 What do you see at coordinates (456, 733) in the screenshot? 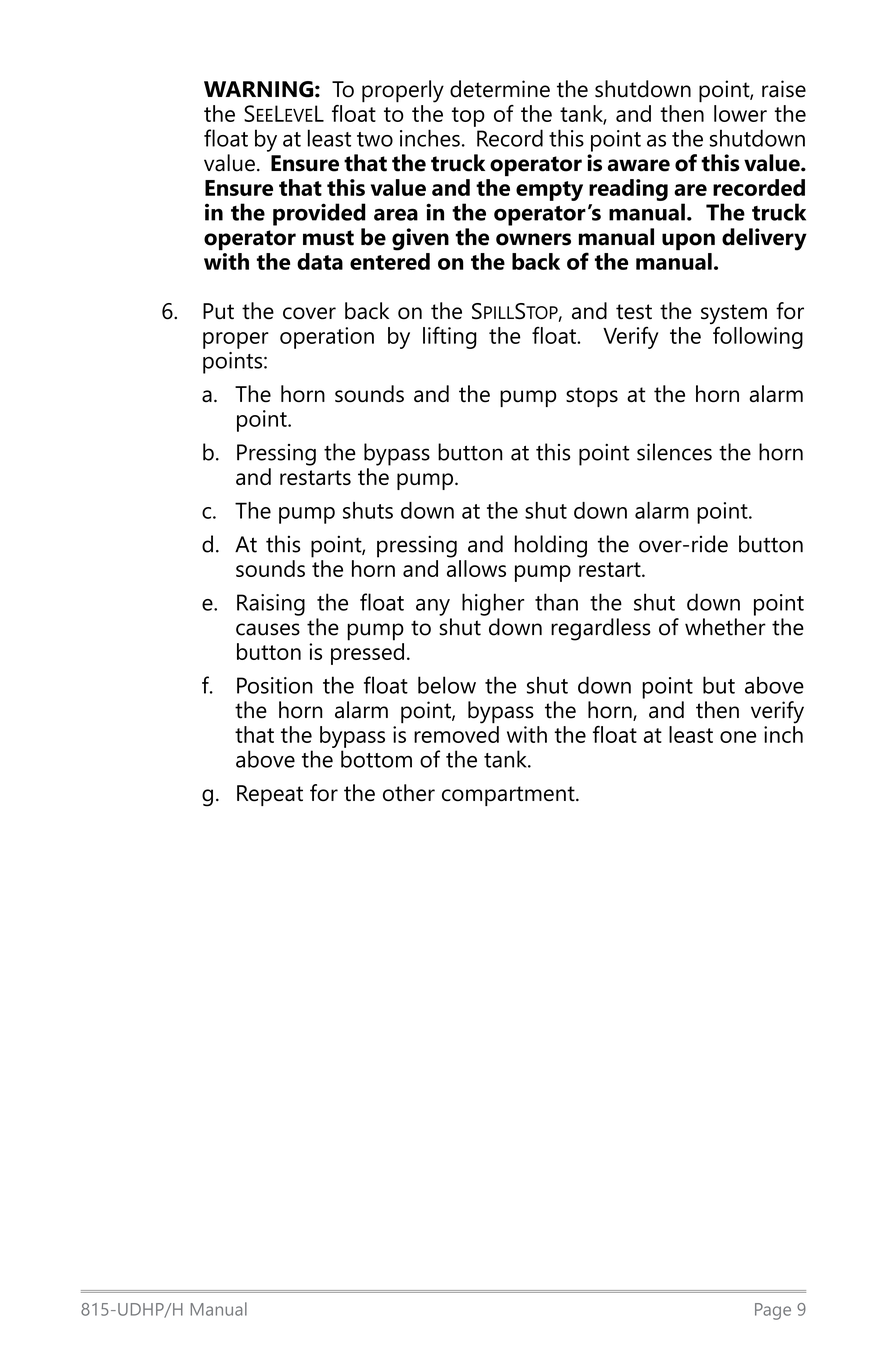
I see `removed` at bounding box center [456, 733].
